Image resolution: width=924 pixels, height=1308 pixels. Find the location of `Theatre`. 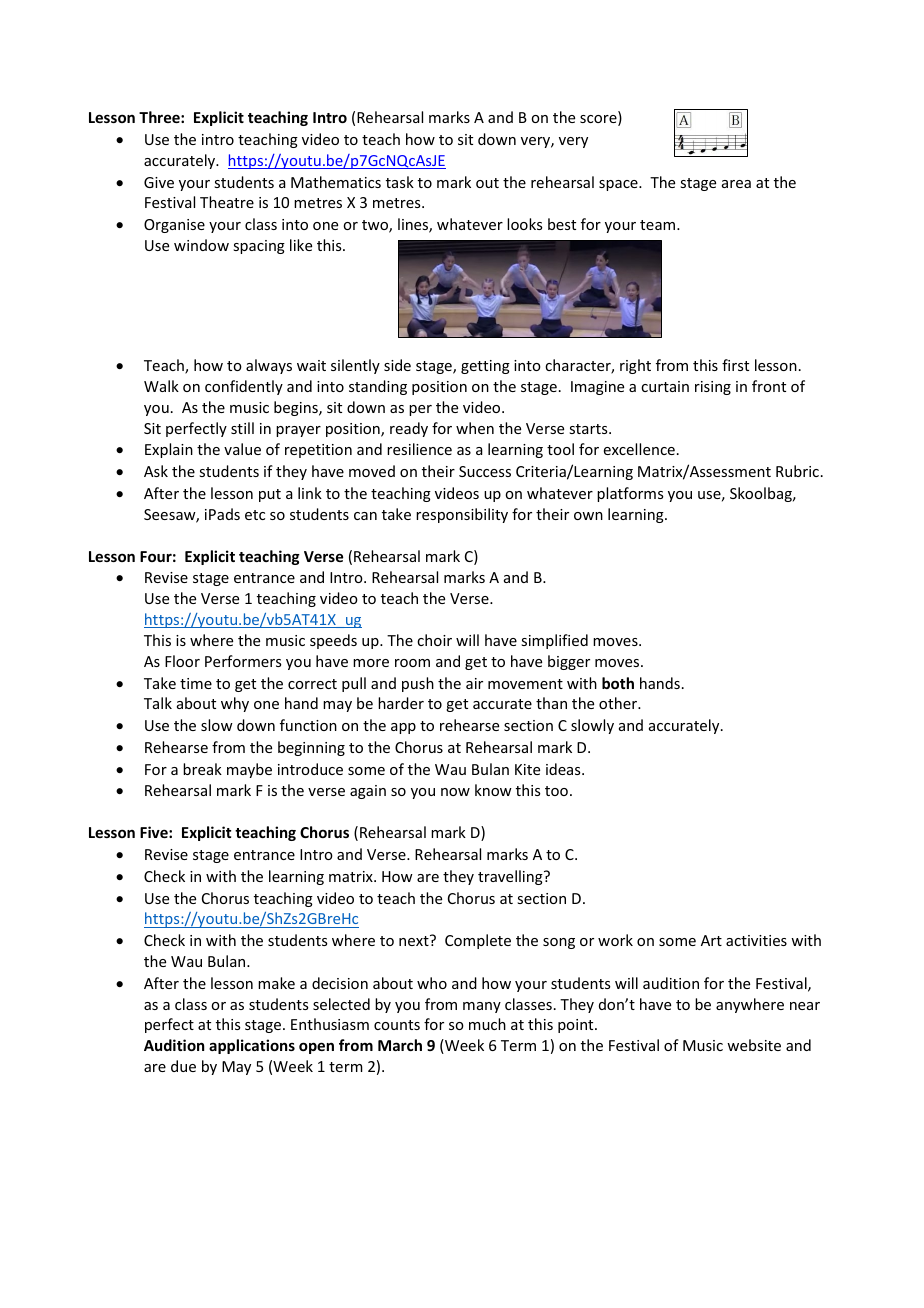

Theatre is located at coordinates (227, 202).
